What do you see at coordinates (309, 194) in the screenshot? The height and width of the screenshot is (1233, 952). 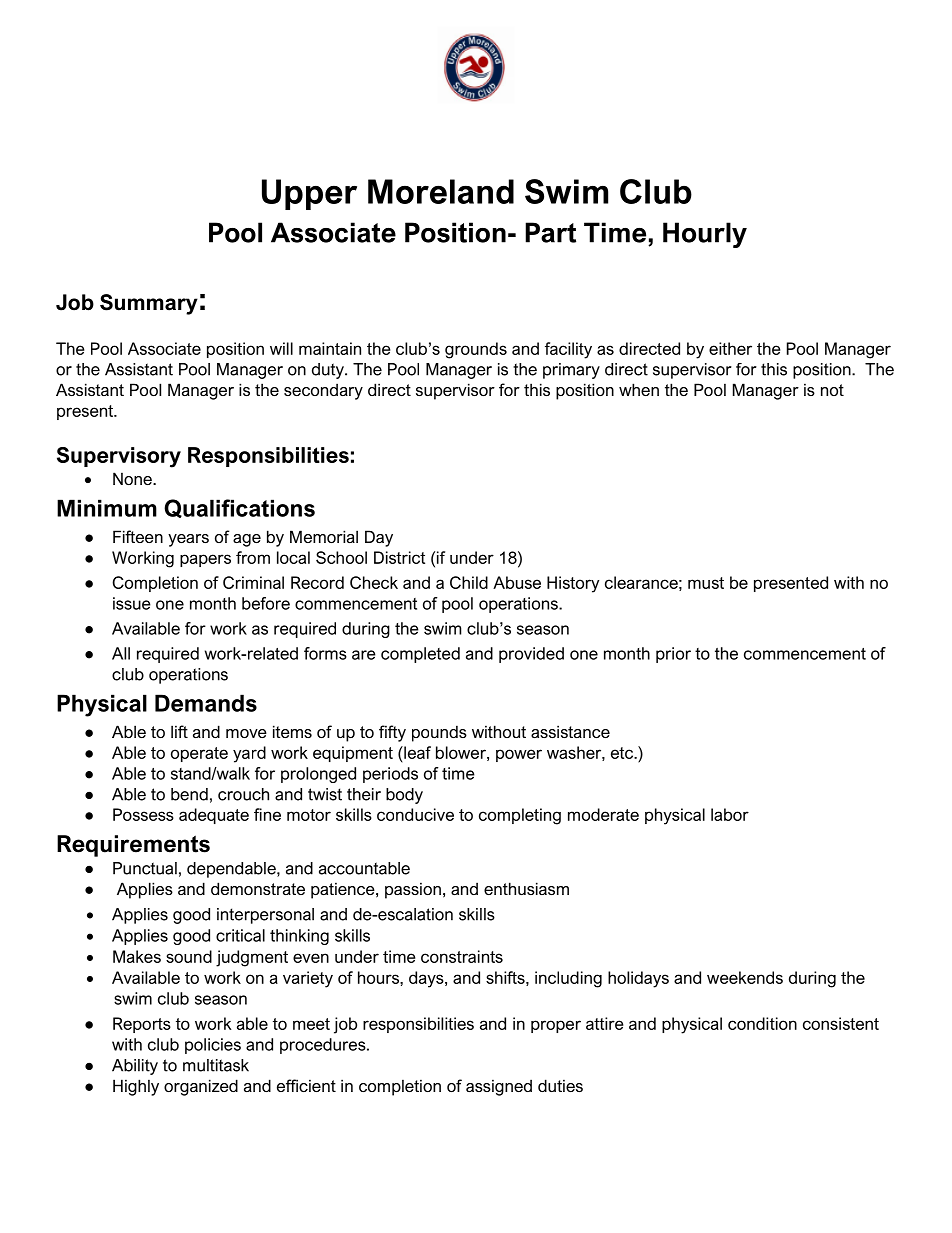 I see `Upper` at bounding box center [309, 194].
